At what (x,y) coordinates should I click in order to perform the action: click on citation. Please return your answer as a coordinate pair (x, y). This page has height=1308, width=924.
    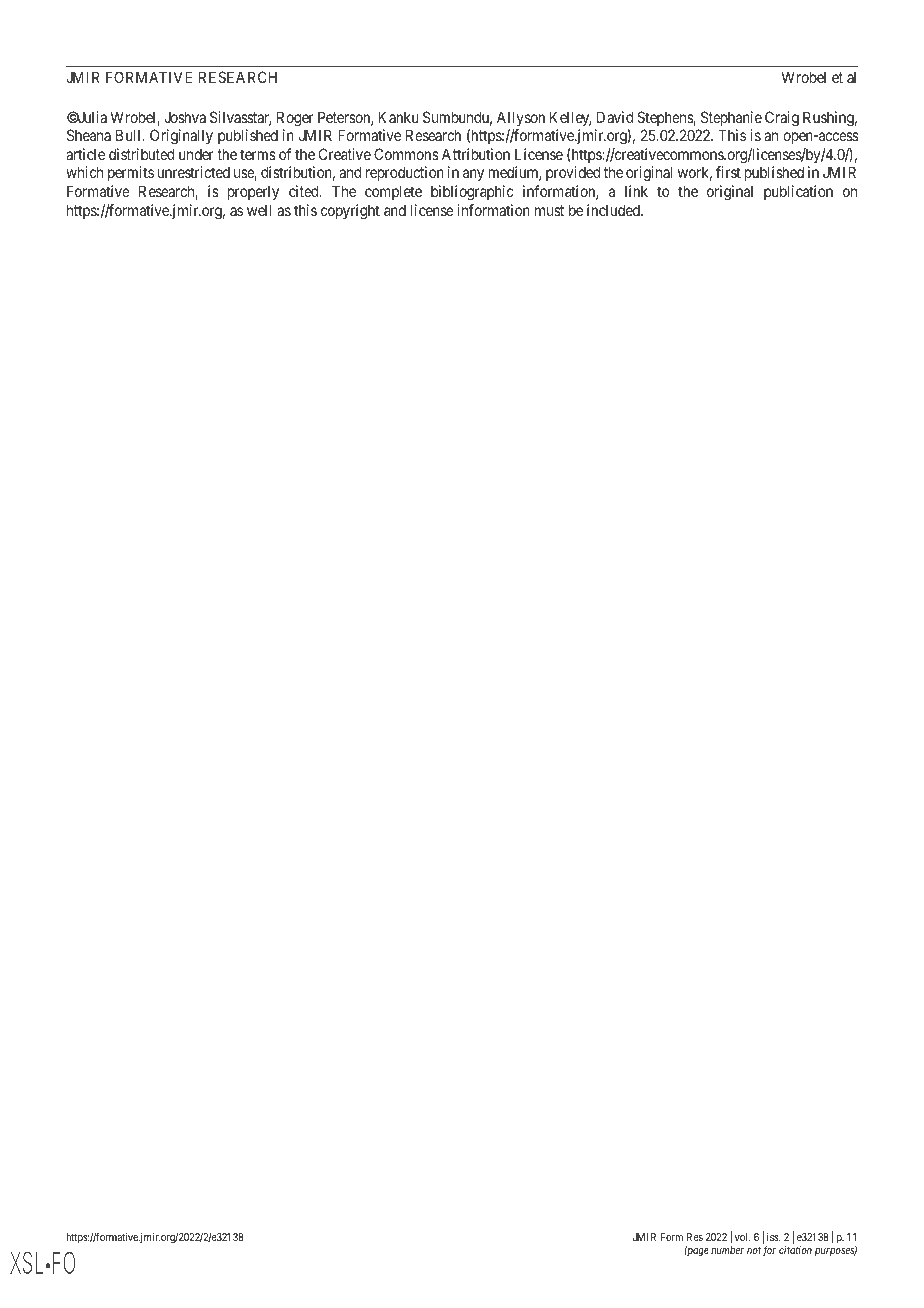
    Looking at the image, I should click on (795, 1250).
